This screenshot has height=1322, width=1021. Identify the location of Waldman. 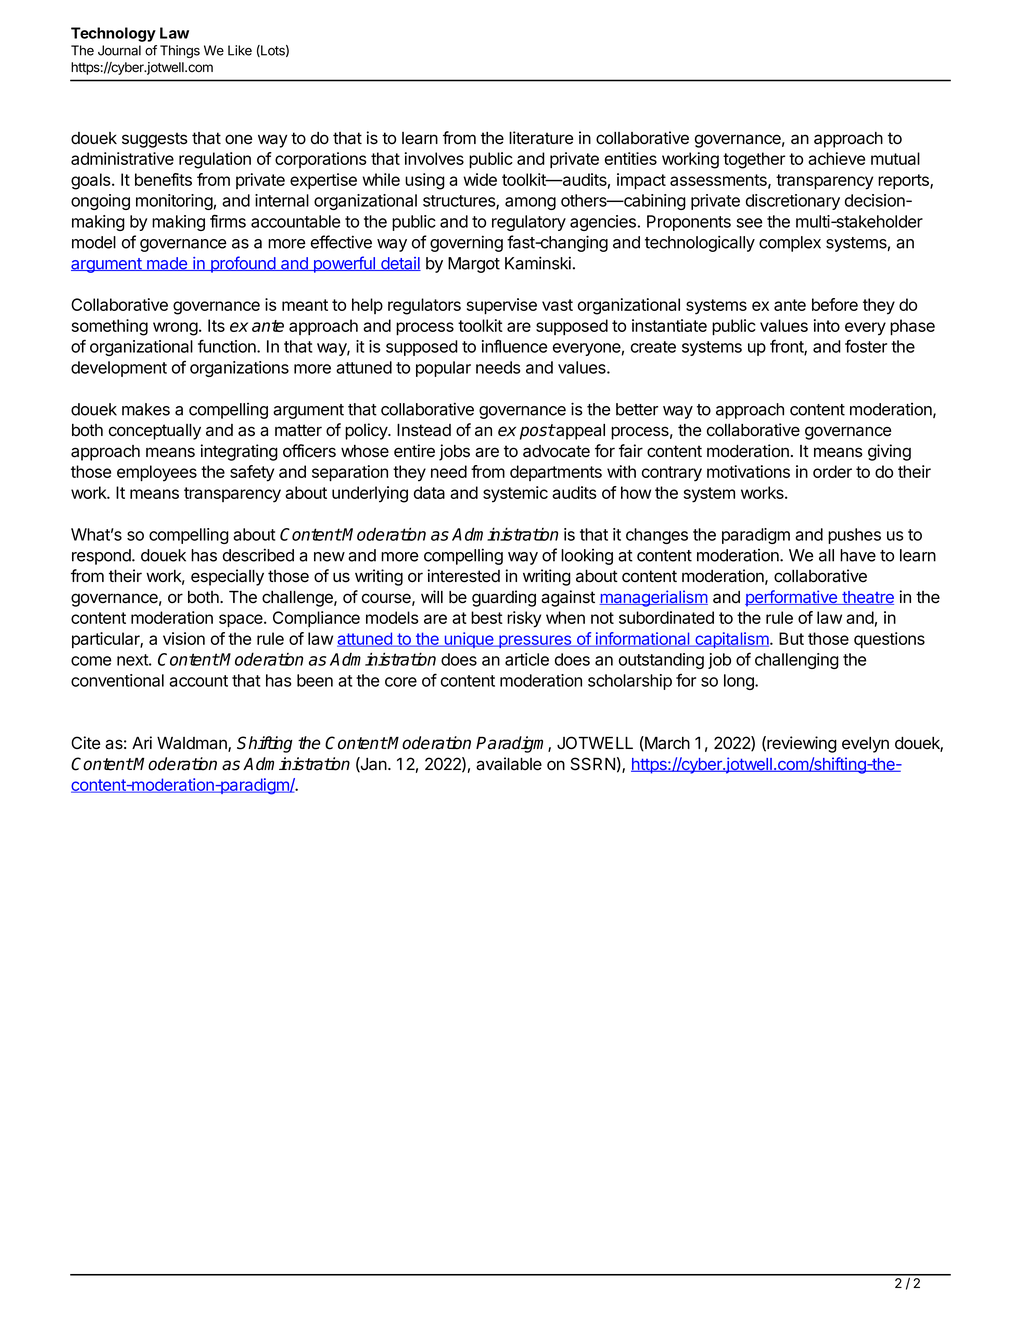
(193, 744).
